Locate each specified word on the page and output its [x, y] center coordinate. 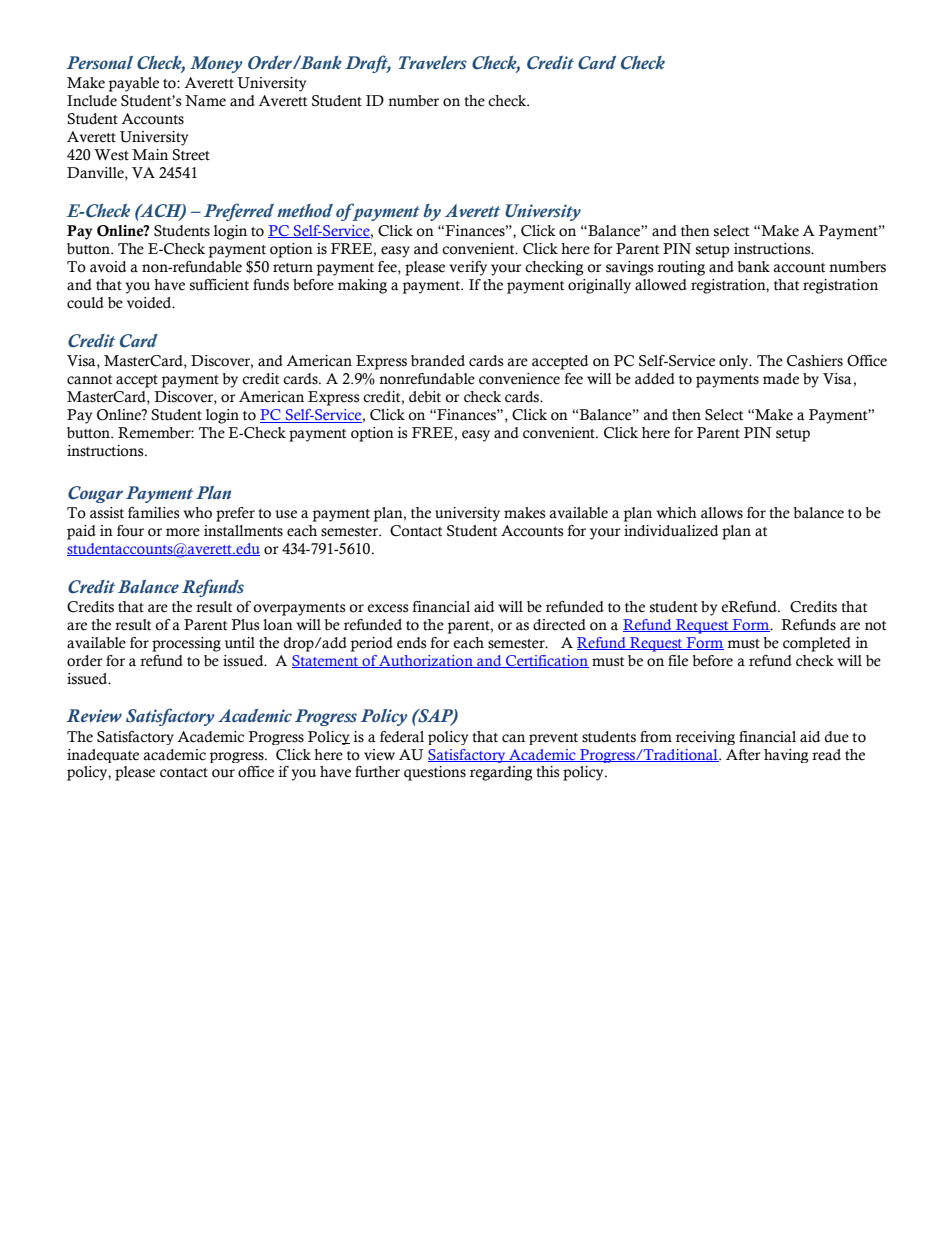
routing [681, 268]
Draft [368, 64]
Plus [245, 625]
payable [134, 84]
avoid [108, 267]
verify [468, 268]
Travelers [433, 63]
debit [425, 397]
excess [388, 608]
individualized [671, 531]
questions [435, 773]
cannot [89, 380]
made [781, 379]
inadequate [103, 756]
